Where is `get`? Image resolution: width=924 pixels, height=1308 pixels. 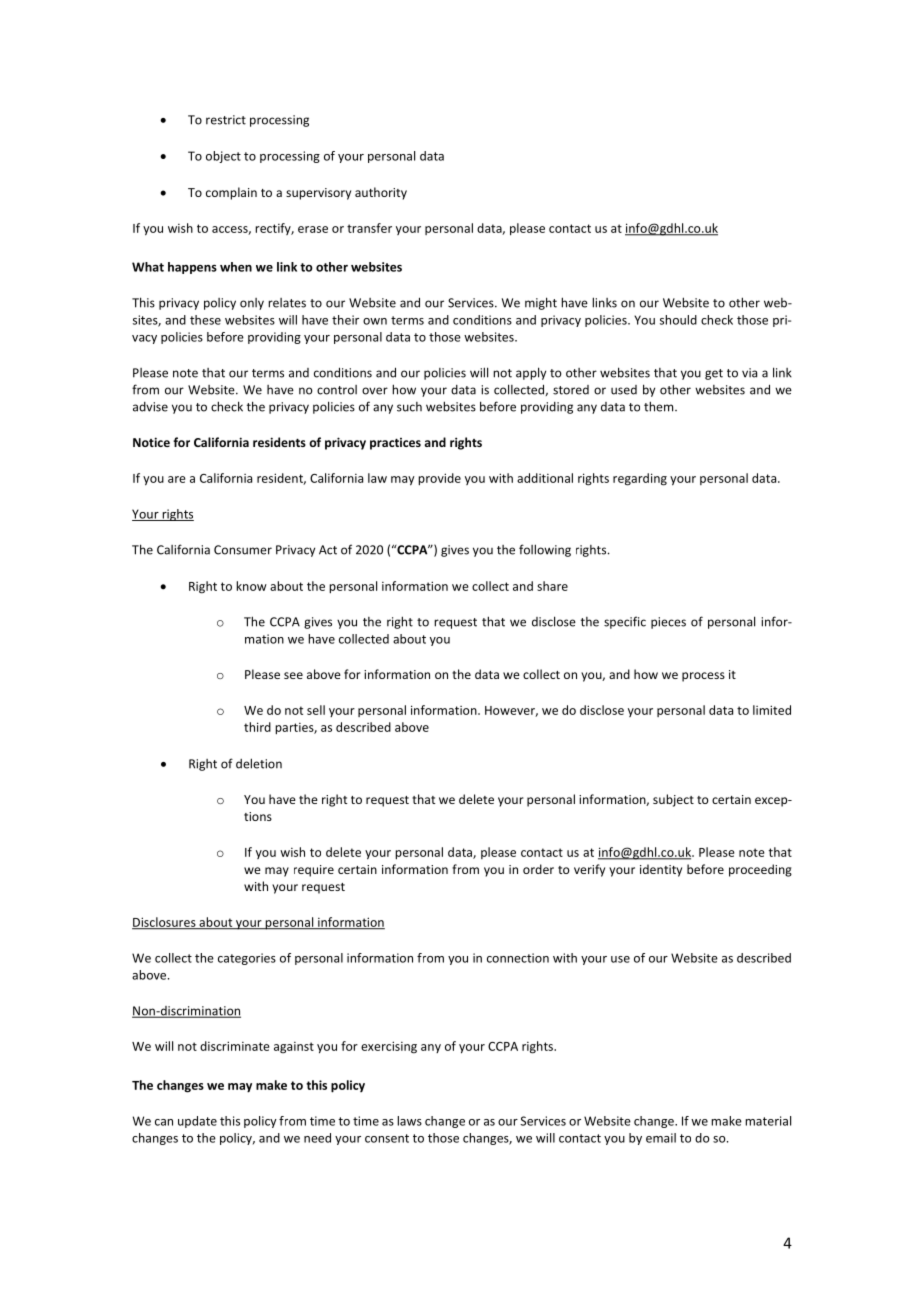
get is located at coordinates (714, 374).
